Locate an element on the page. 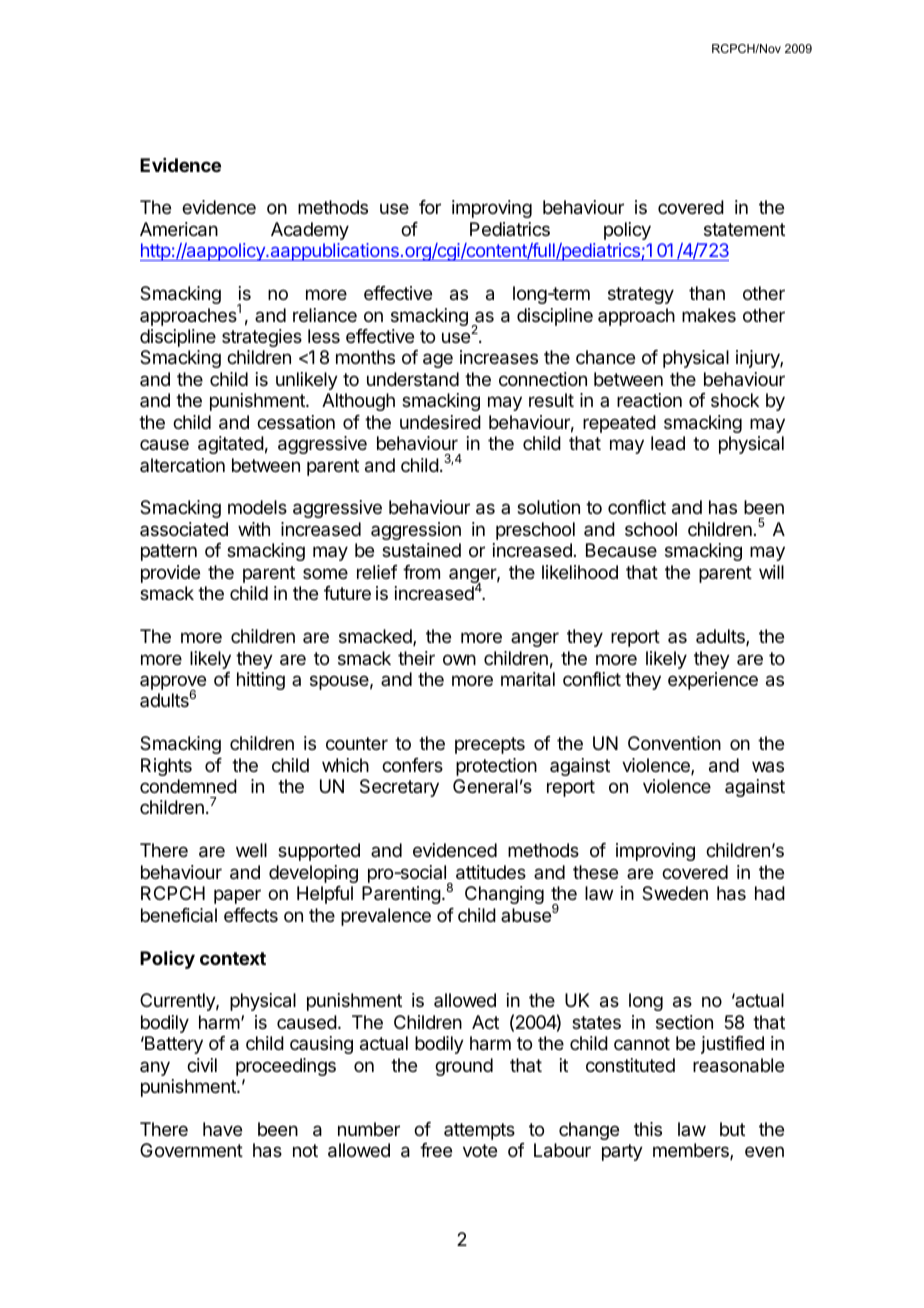 Image resolution: width=924 pixels, height=1308 pixels. for is located at coordinates (430, 207).
